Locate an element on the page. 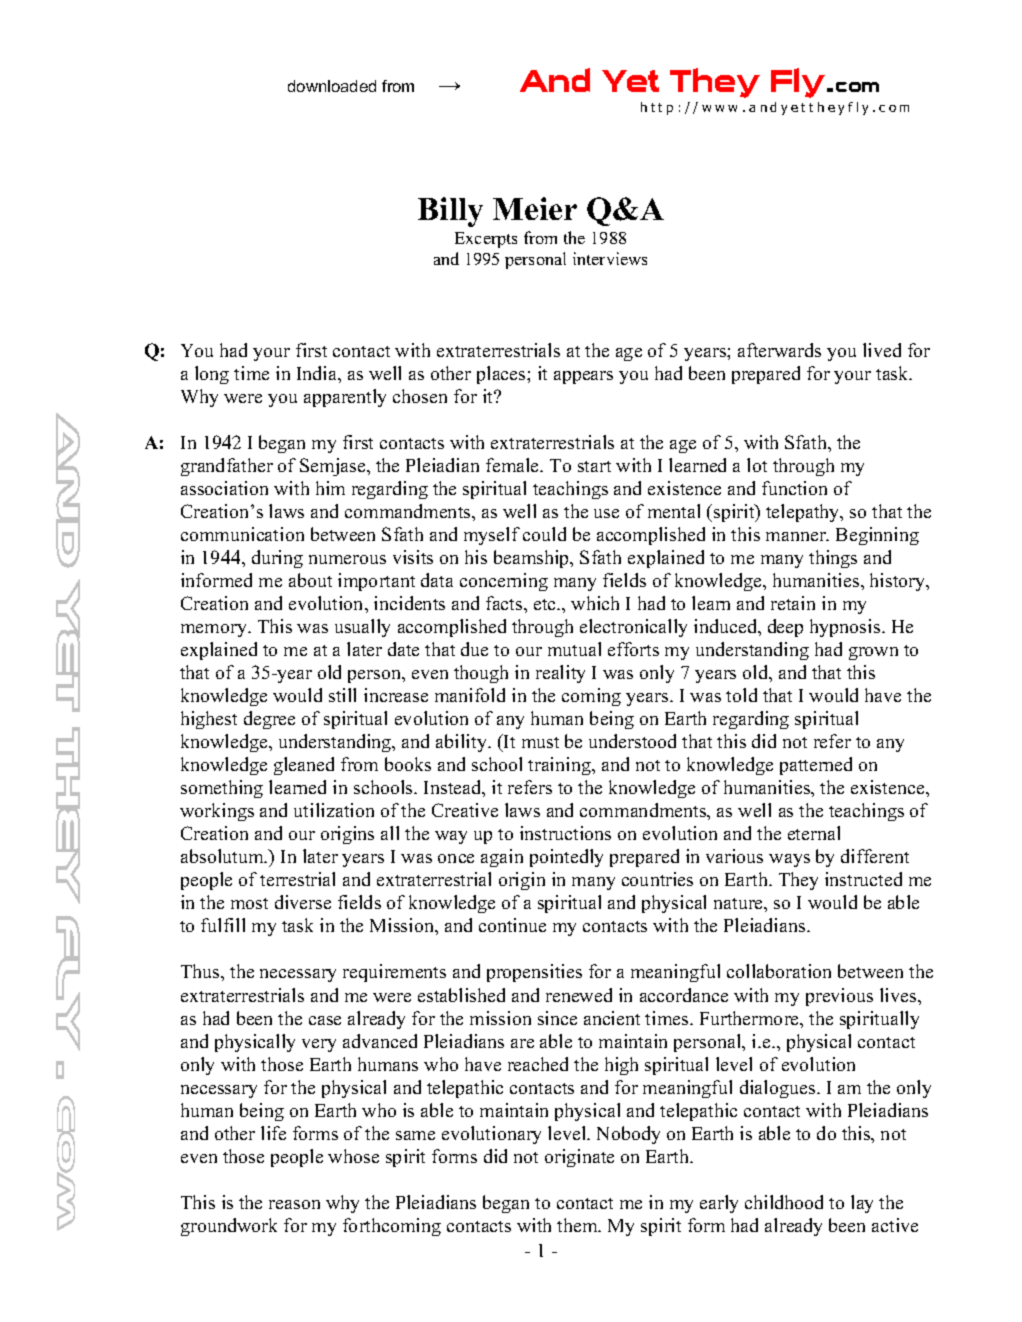 This image has width=1022, height=1322. appears is located at coordinates (583, 377).
